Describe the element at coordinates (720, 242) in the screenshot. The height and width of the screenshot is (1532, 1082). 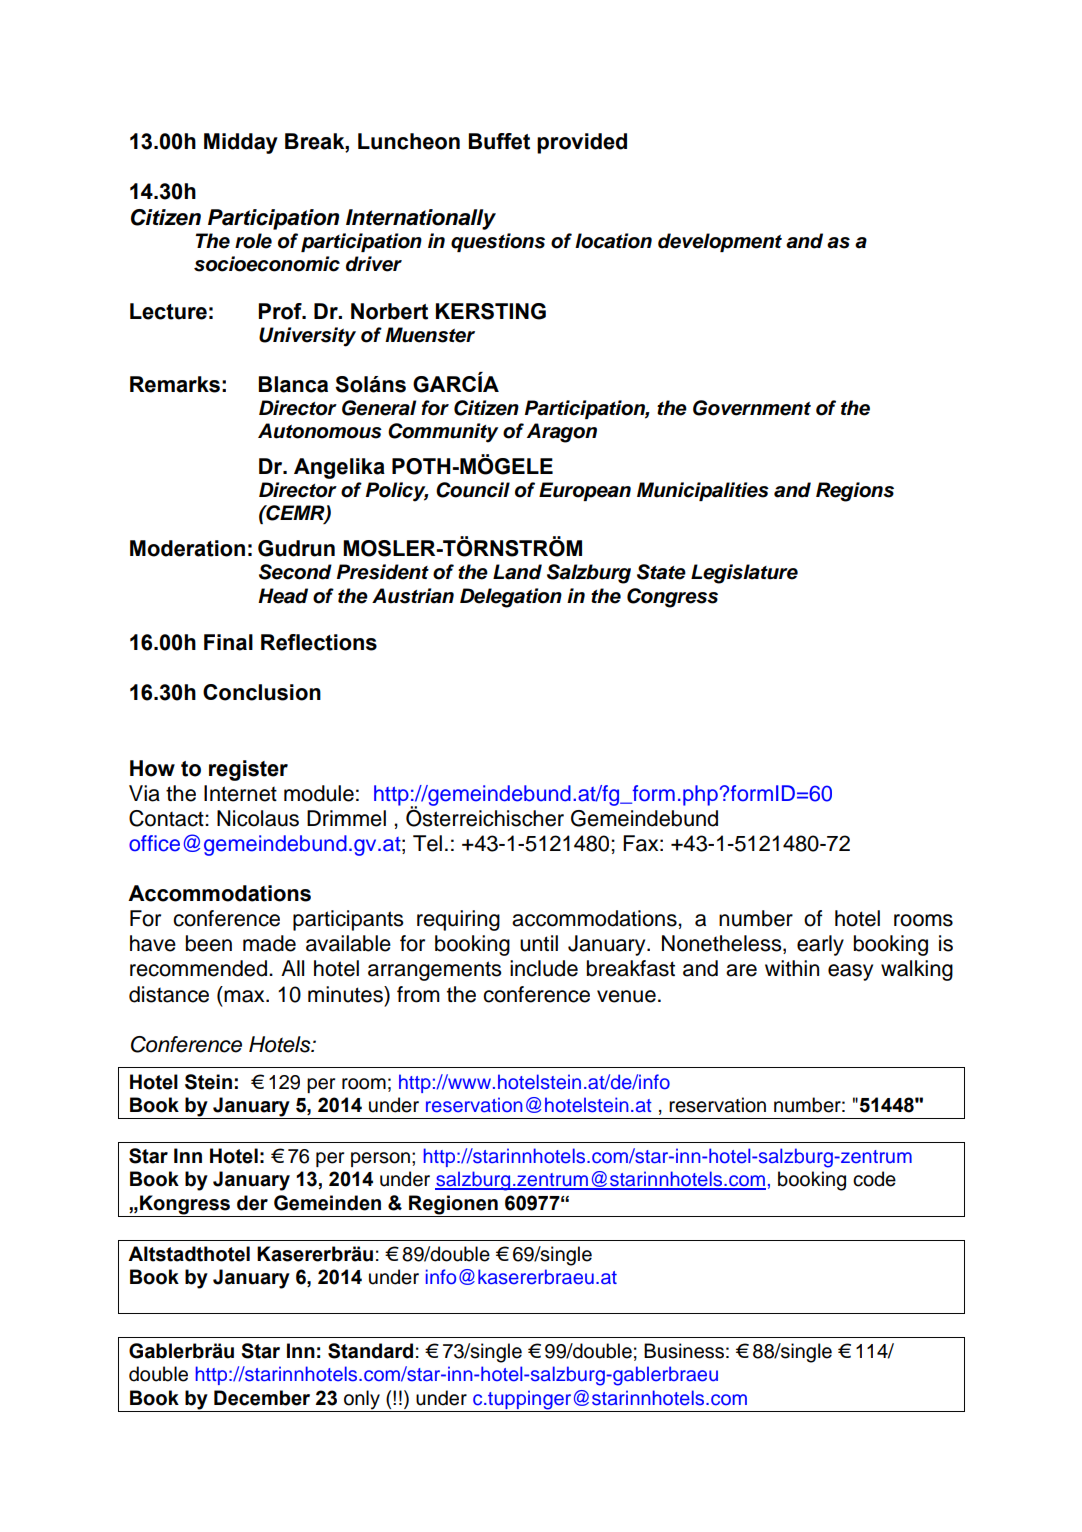
I see `development` at that location.
